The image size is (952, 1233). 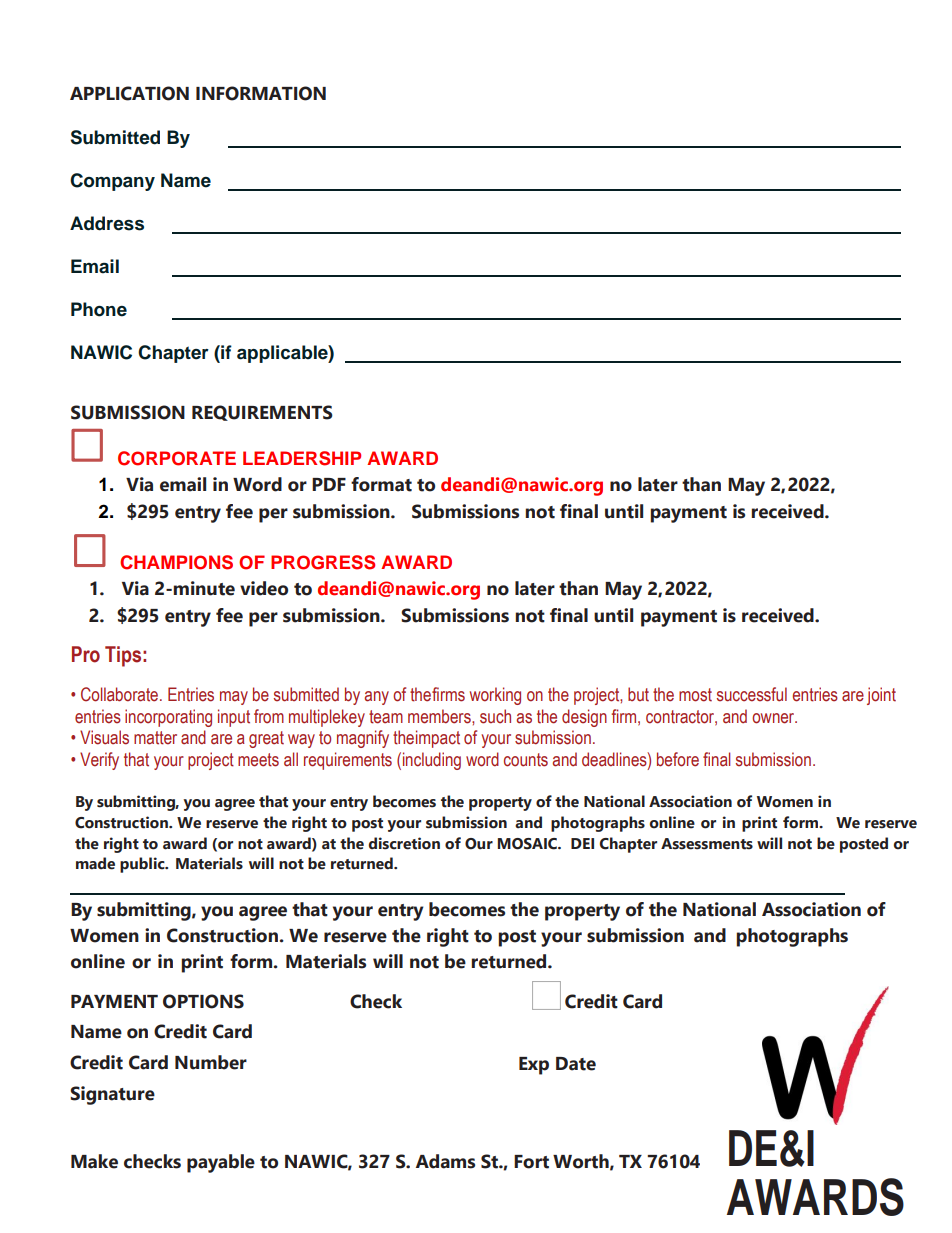 I want to click on OPTIONS, so click(x=203, y=1001).
